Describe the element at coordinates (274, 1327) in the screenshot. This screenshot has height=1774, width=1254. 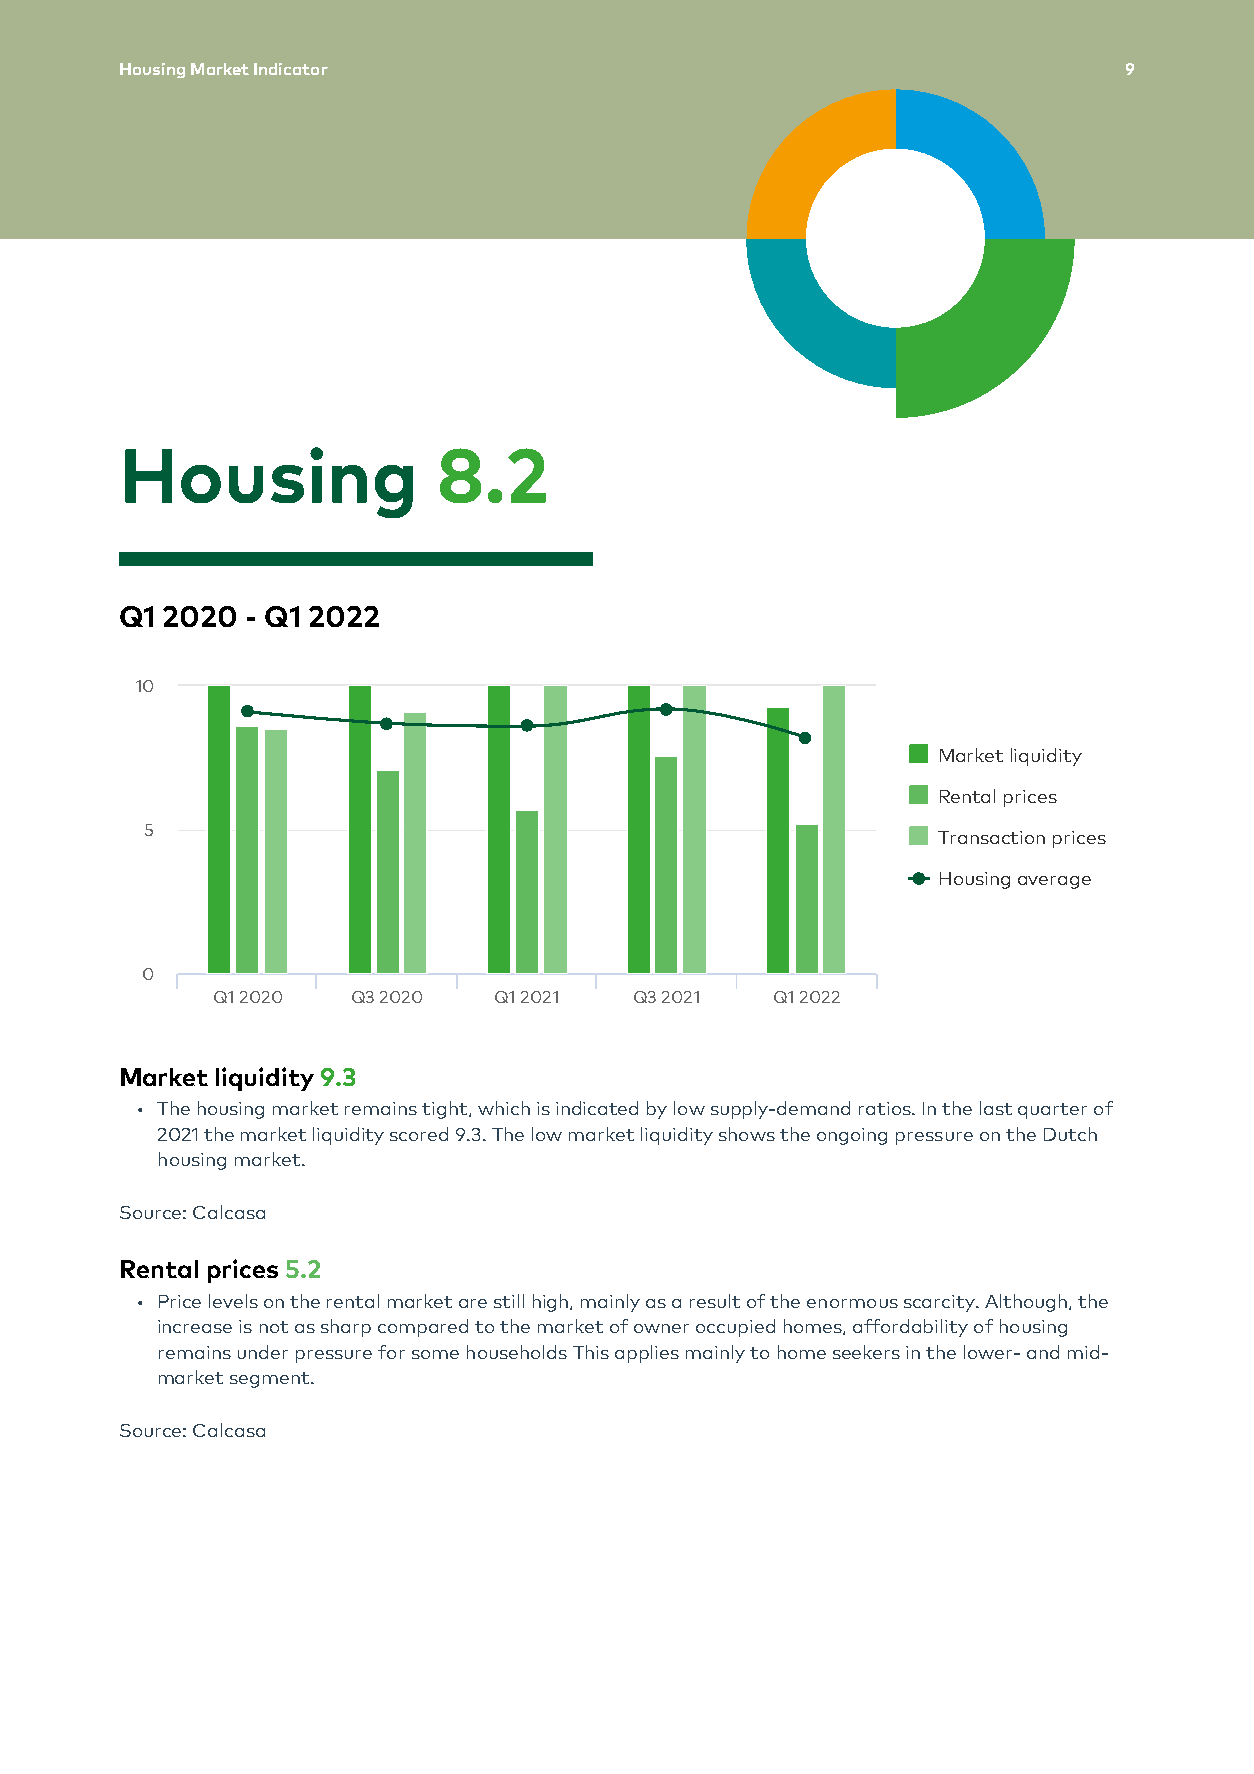
I see `not` at that location.
